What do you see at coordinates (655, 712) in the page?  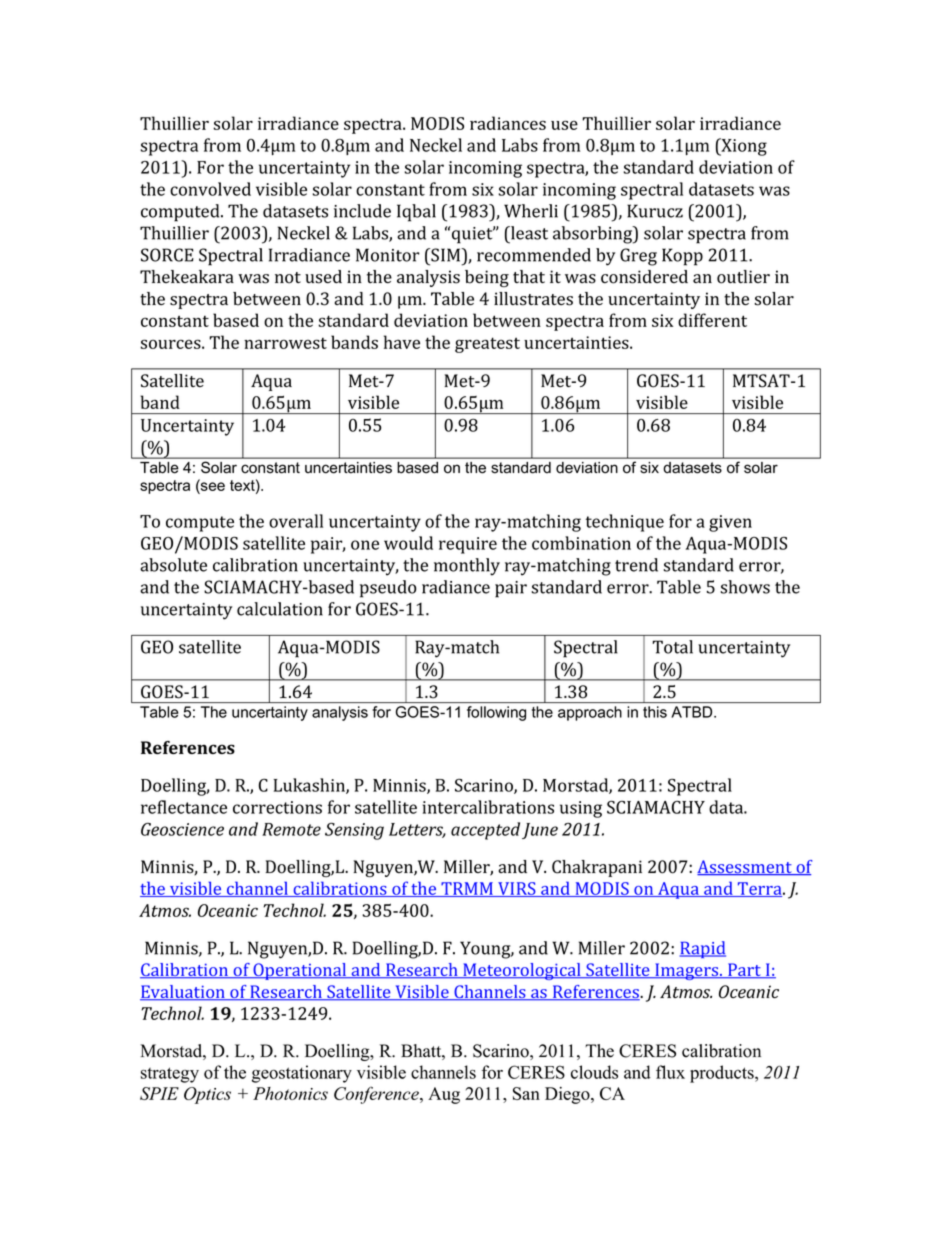 I see `this` at bounding box center [655, 712].
